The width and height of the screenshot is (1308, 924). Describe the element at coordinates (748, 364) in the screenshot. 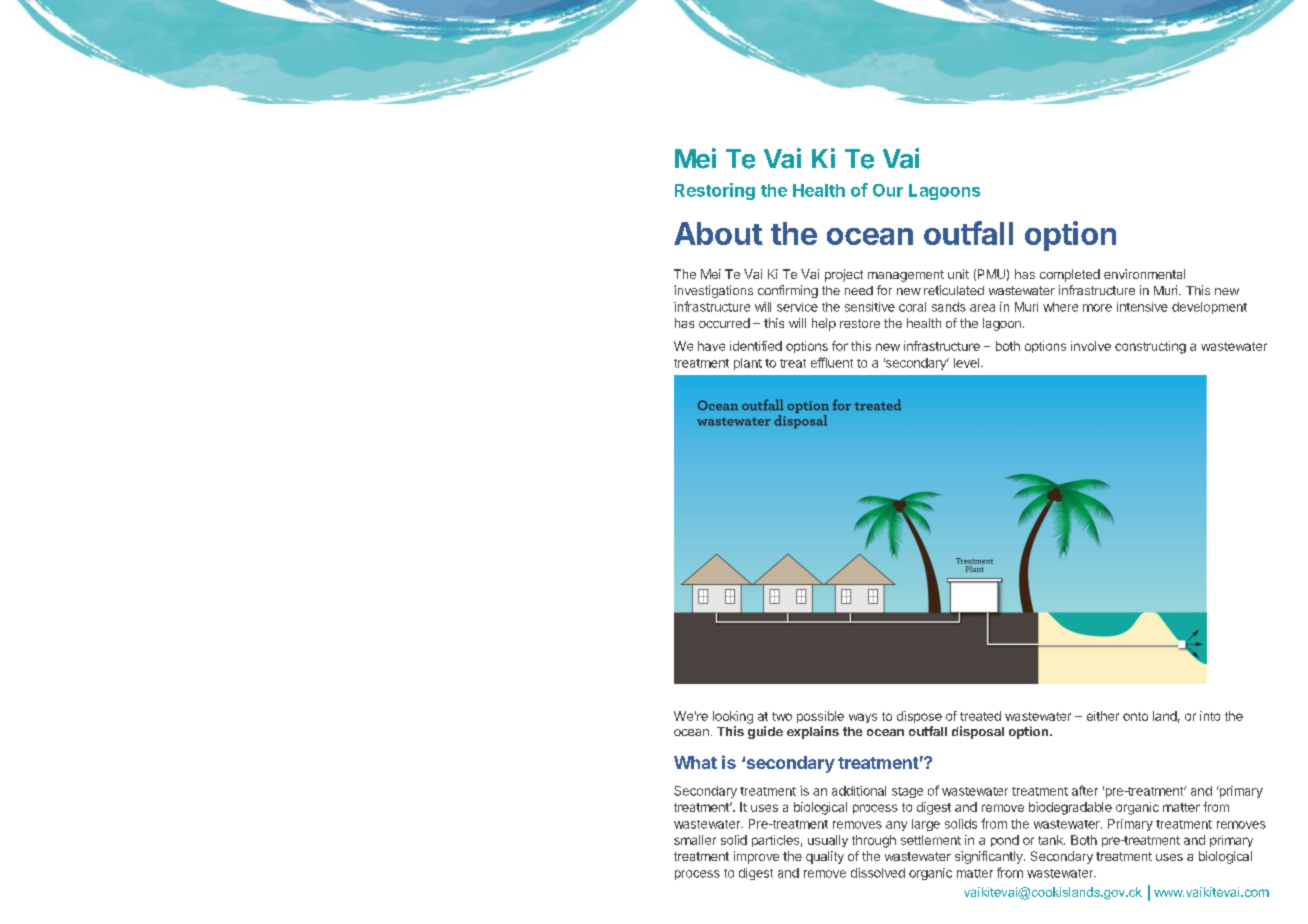

I see `plant` at that location.
